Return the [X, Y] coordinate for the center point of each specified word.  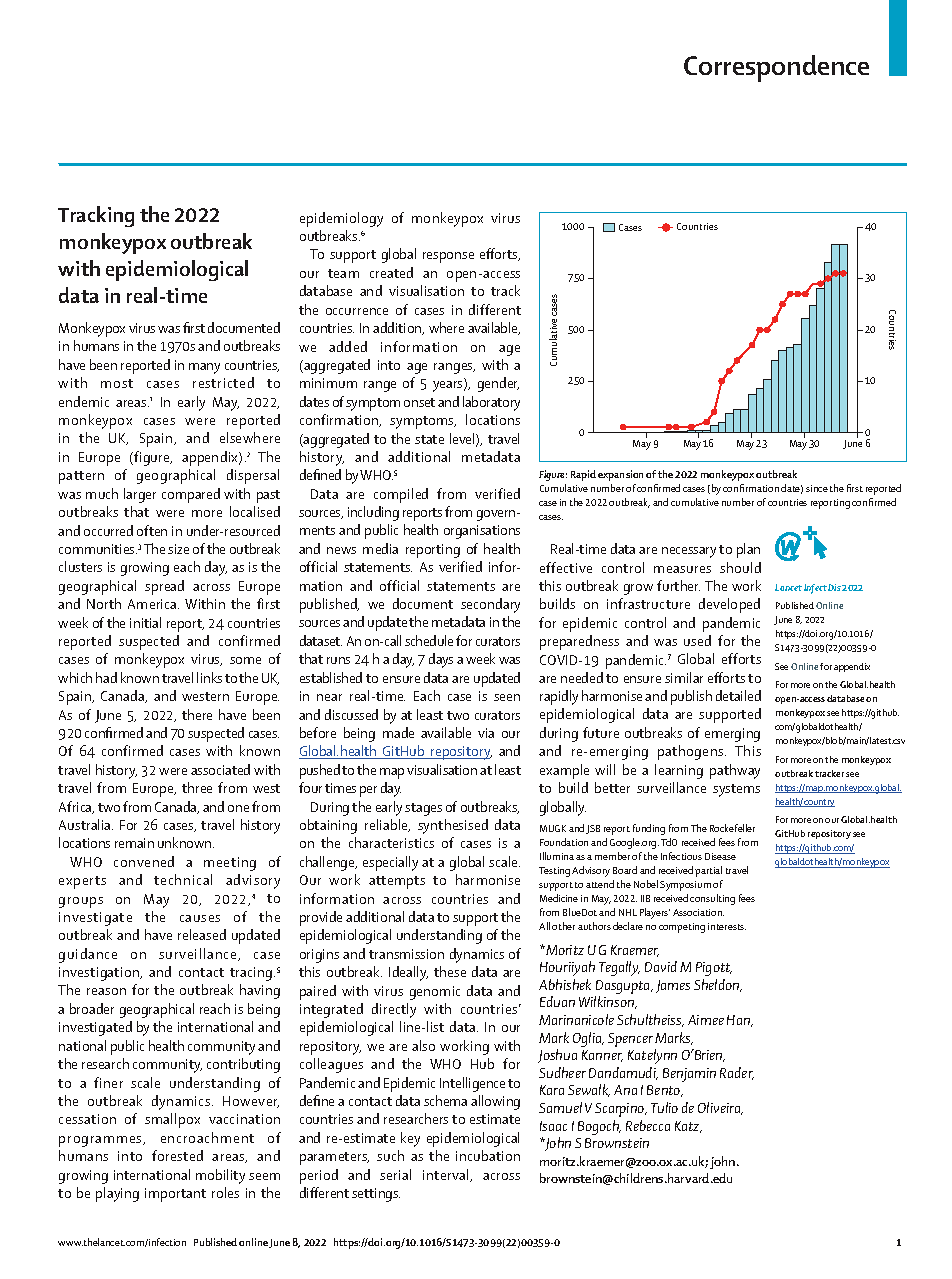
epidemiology [341, 219]
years [449, 386]
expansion [620, 475]
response [448, 257]
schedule [429, 640]
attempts [397, 882]
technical [183, 879]
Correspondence [776, 68]
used [697, 640]
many [204, 368]
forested [177, 1155]
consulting [712, 899]
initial [145, 622]
